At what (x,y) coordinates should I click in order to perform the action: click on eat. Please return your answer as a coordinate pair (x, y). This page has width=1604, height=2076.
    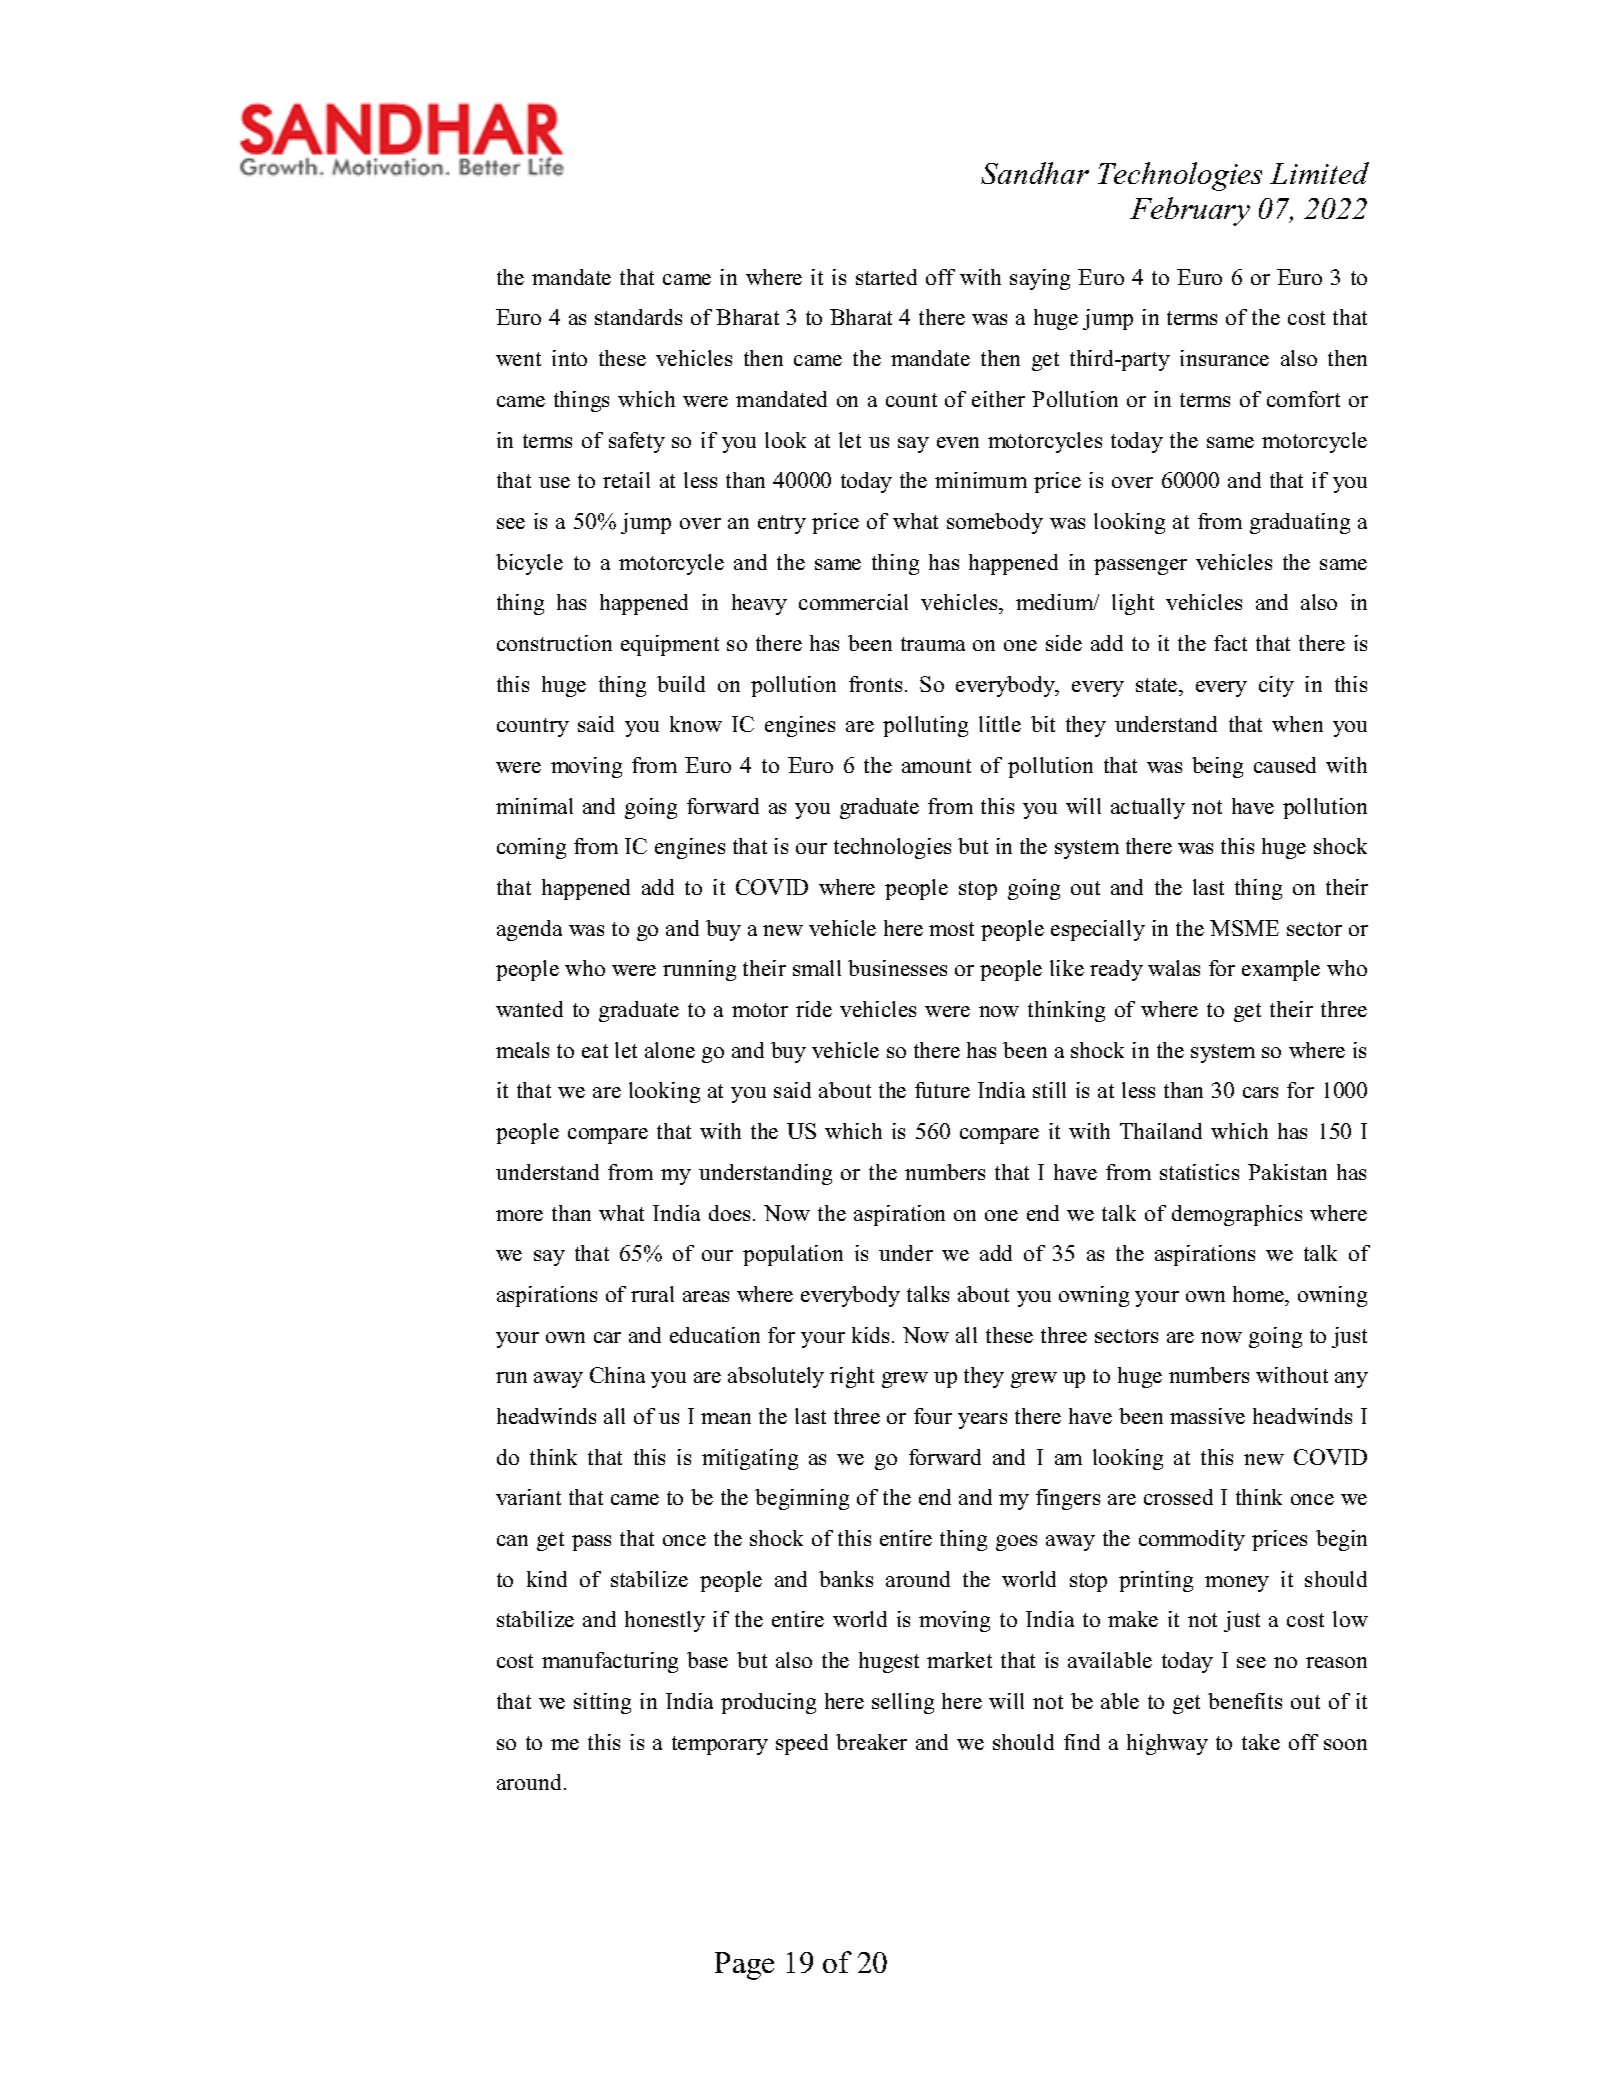
    Looking at the image, I should click on (595, 1051).
